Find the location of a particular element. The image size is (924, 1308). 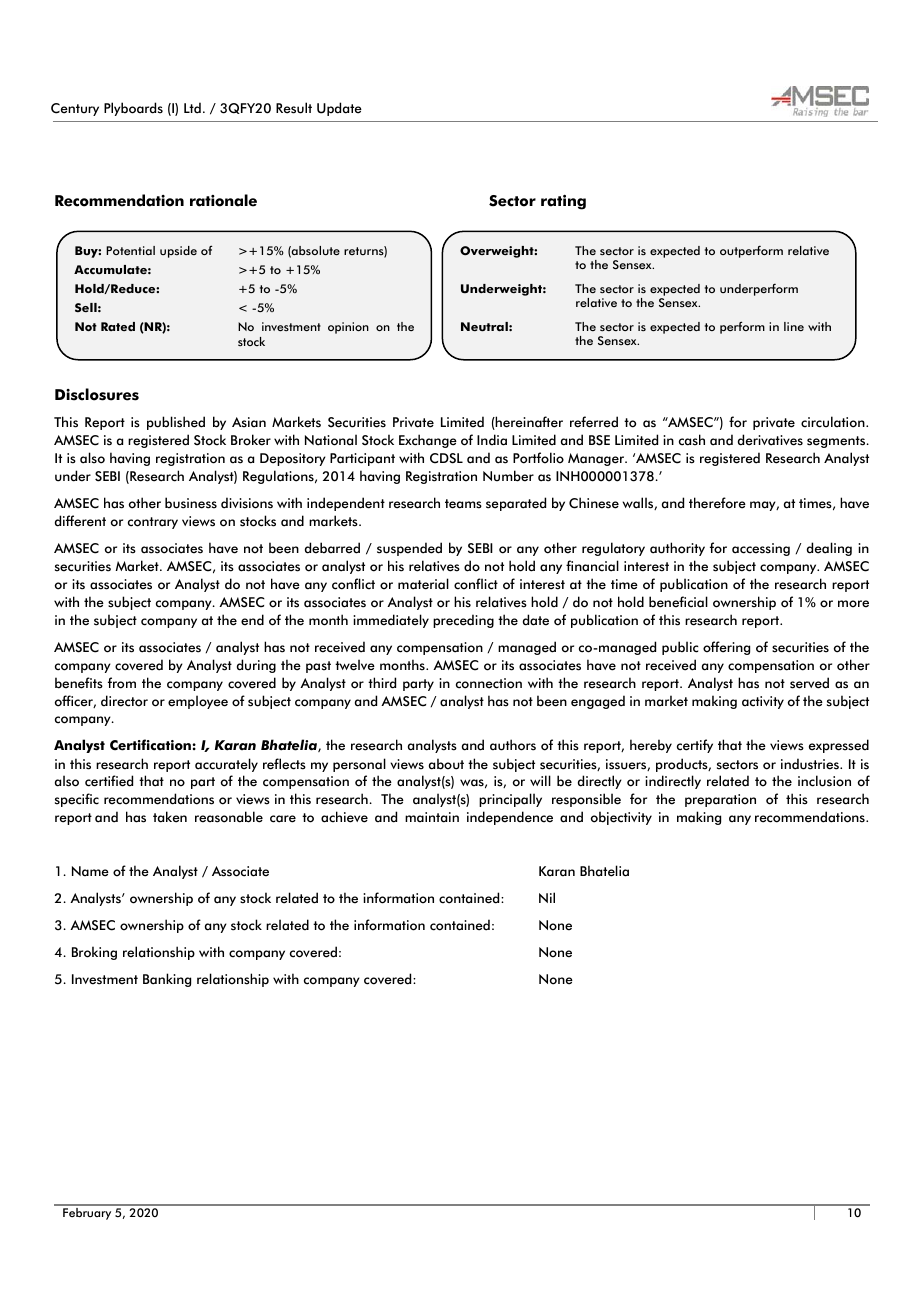

accessing is located at coordinates (761, 549).
